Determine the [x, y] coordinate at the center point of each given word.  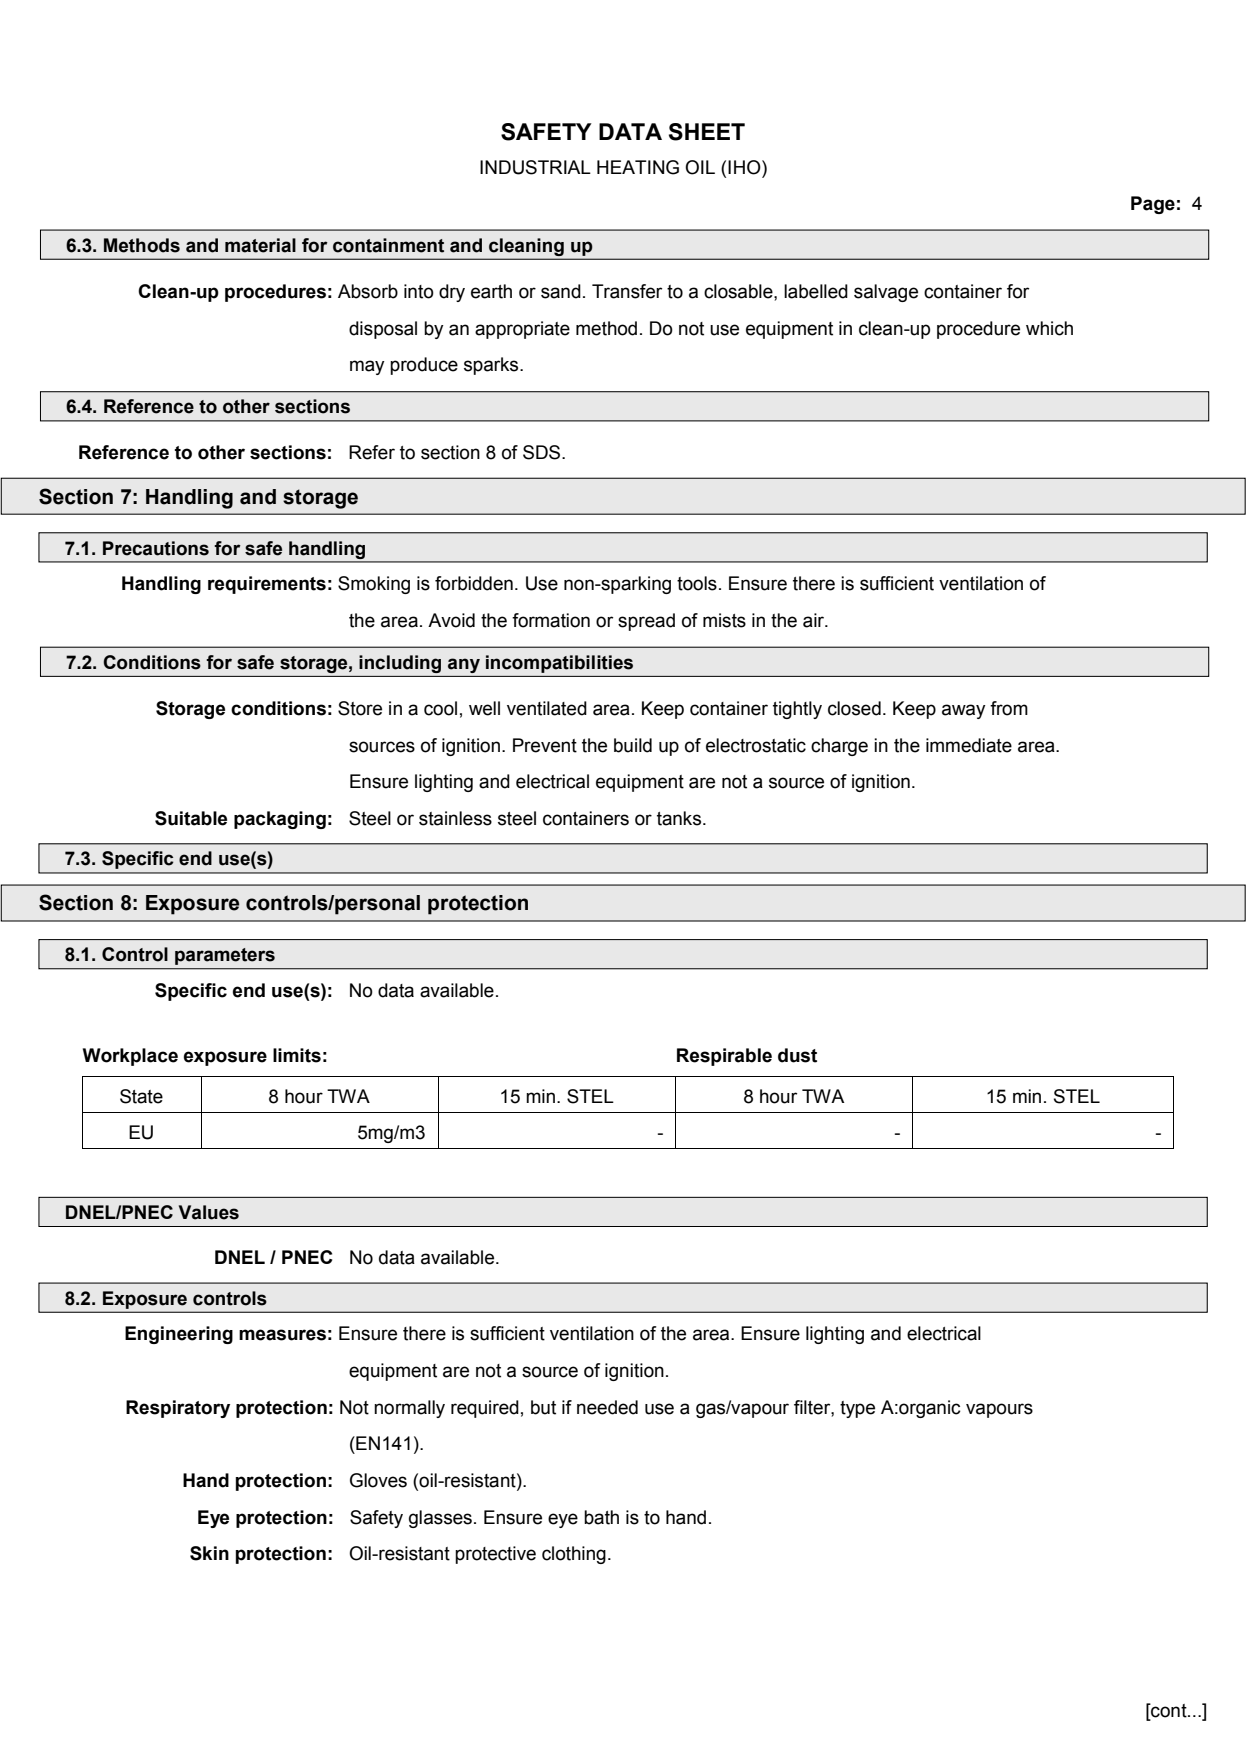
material [260, 245]
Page [1153, 205]
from [1009, 708]
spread [646, 622]
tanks [680, 818]
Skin [209, 1553]
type [857, 1409]
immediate [969, 745]
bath [601, 1517]
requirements [267, 585]
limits [297, 1055]
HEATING [638, 167]
